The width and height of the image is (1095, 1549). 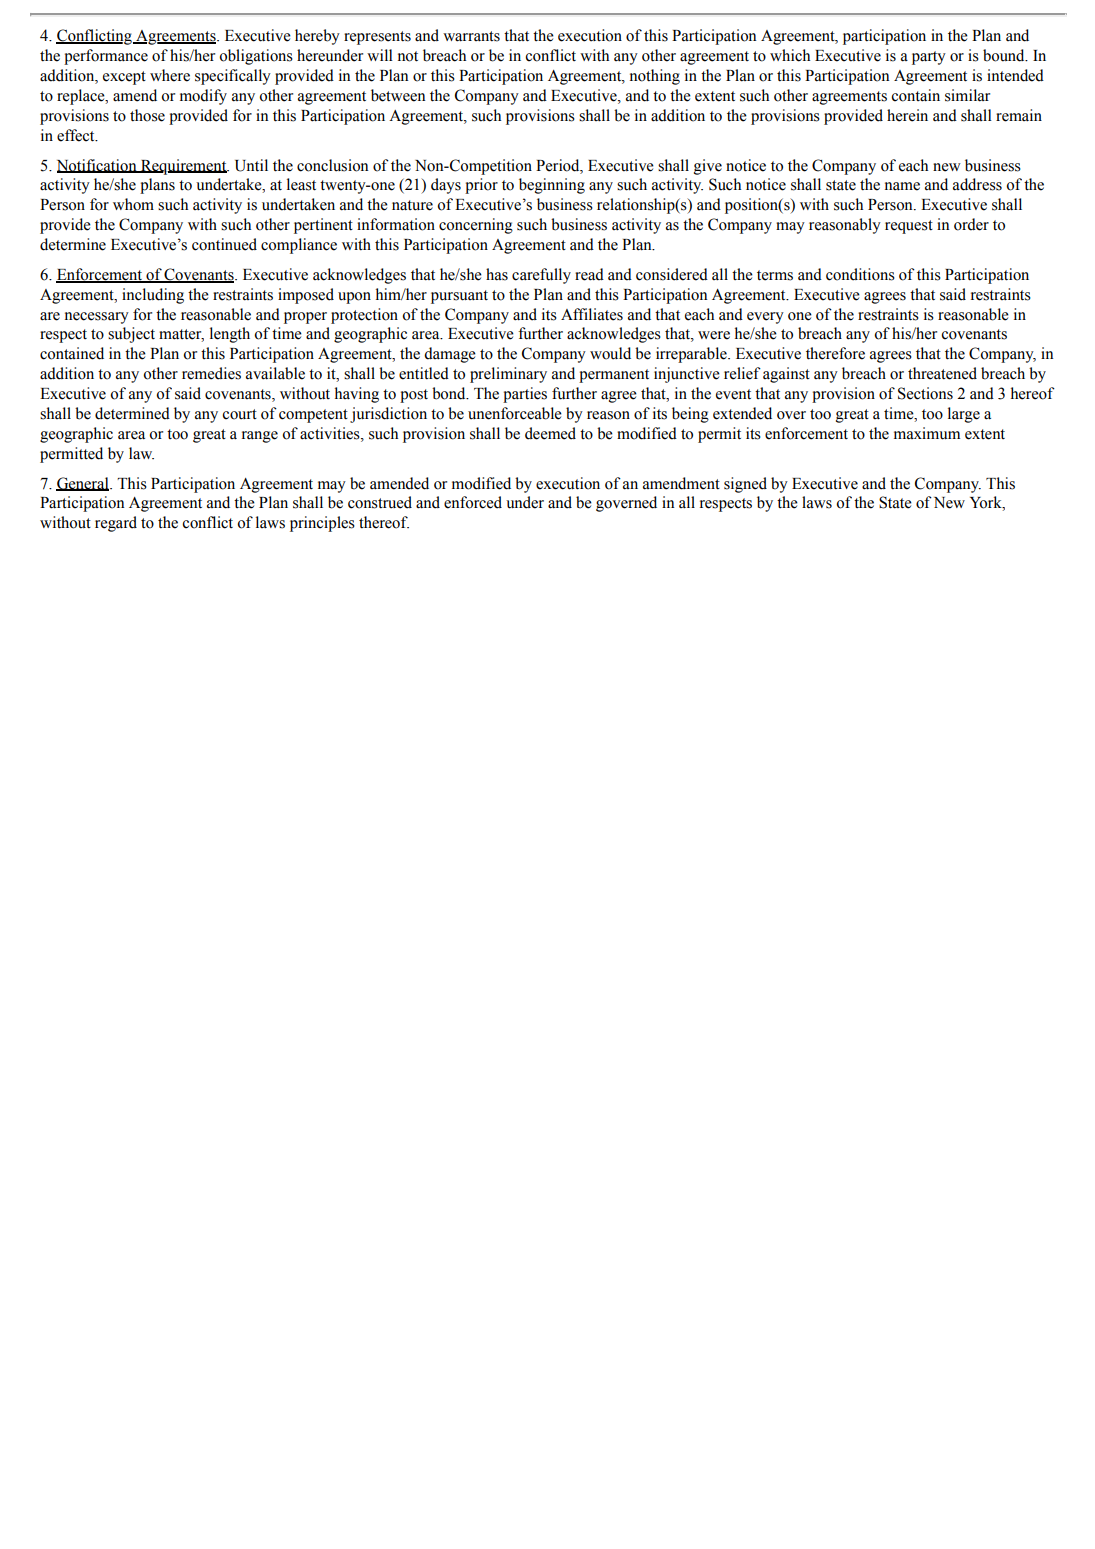 What do you see at coordinates (929, 58) in the image?
I see `party` at bounding box center [929, 58].
